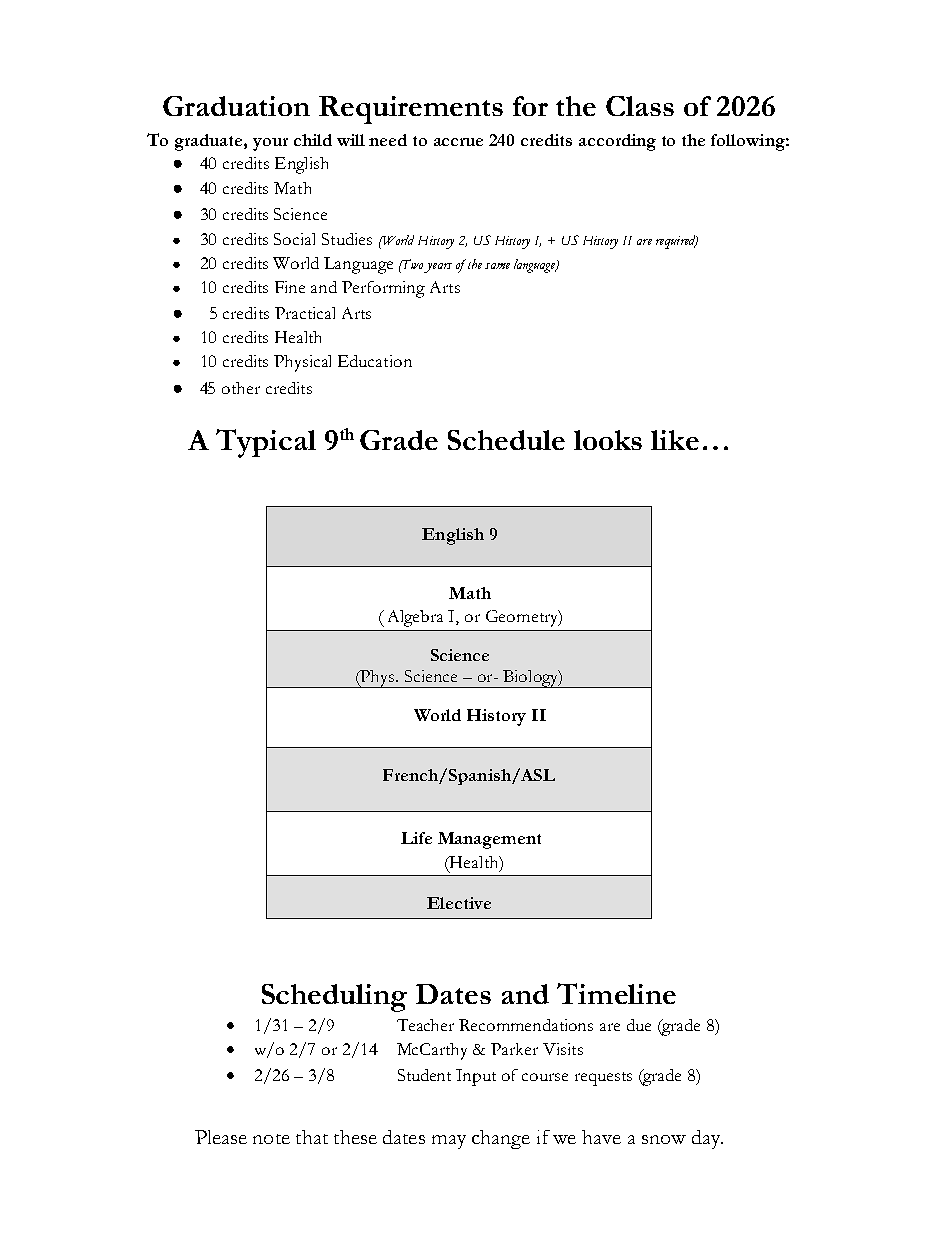 This screenshot has height=1233, width=952. What do you see at coordinates (266, 443) in the screenshot?
I see `Typical` at bounding box center [266, 443].
